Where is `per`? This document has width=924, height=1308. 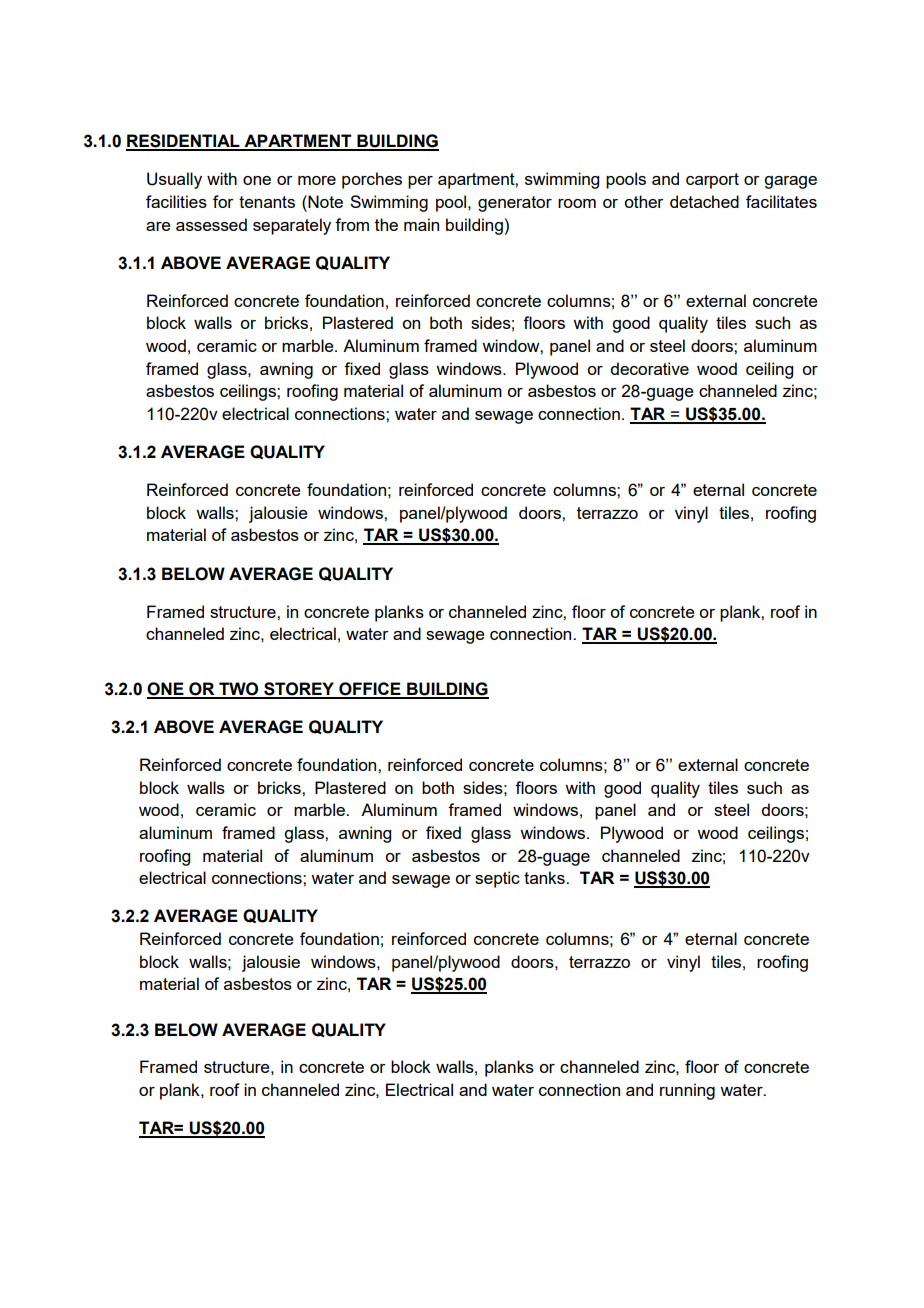 per is located at coordinates (420, 182).
